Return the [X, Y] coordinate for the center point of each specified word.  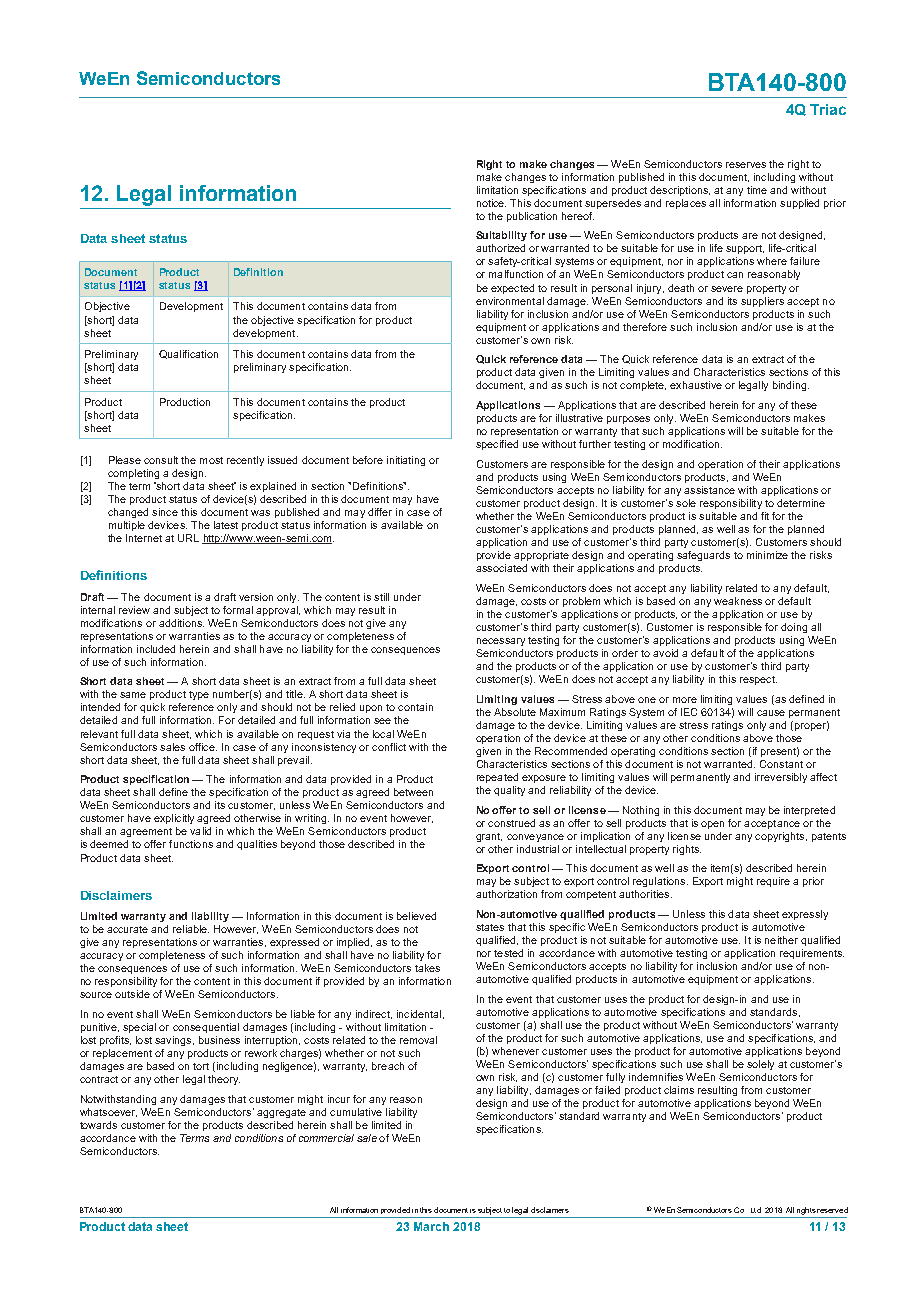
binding [789, 386]
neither [781, 940]
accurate [127, 929]
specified [497, 445]
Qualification [188, 354]
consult [161, 460]
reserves [746, 165]
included [156, 649]
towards [98, 1125]
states [490, 927]
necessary [501, 642]
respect [758, 680]
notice [491, 203]
